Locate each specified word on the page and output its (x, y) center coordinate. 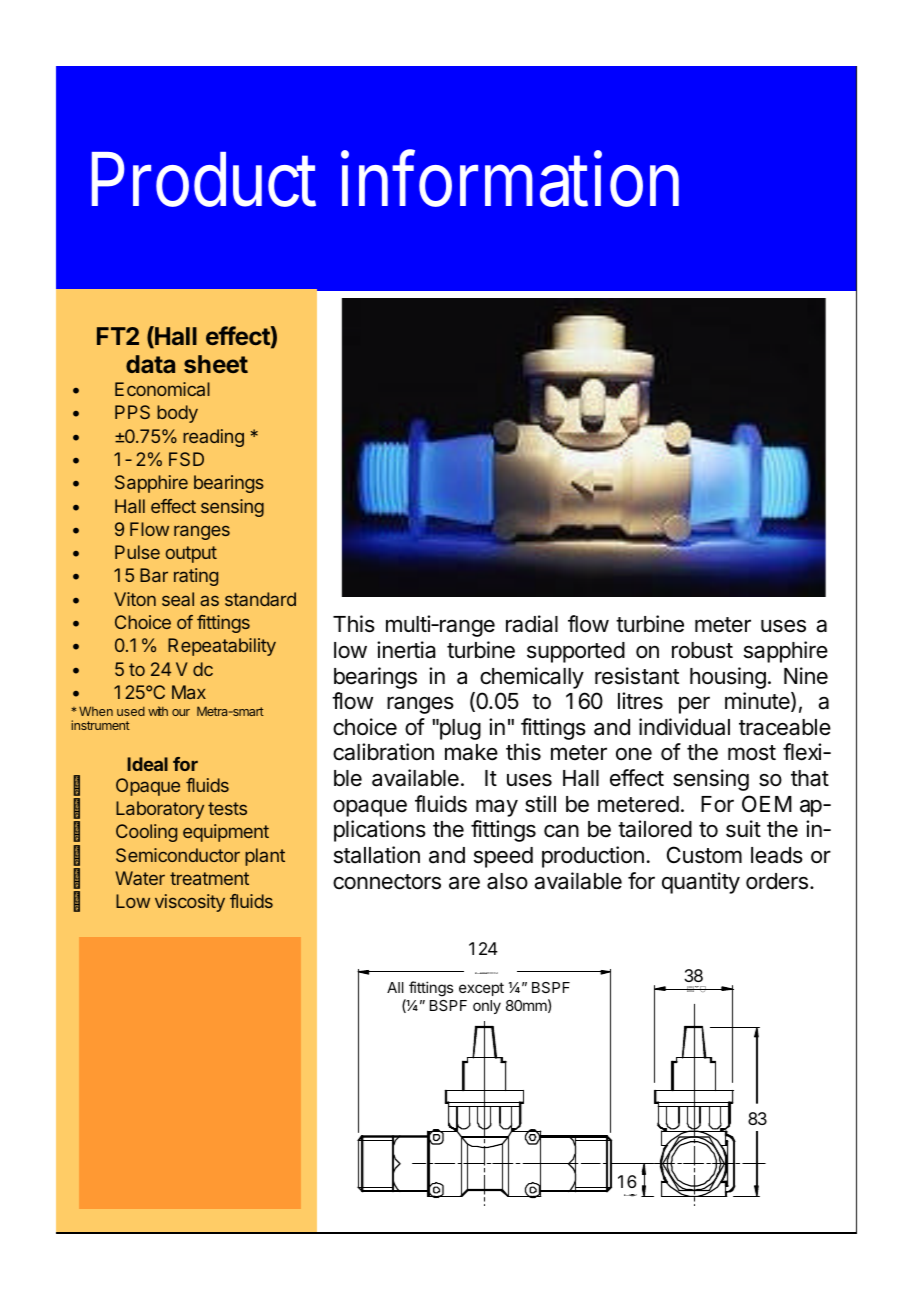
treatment (209, 878)
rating (196, 577)
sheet (216, 364)
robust (702, 650)
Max (189, 692)
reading (213, 438)
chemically (532, 678)
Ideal (147, 764)
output (191, 554)
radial (532, 624)
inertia (406, 650)
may (497, 808)
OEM (767, 803)
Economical (162, 389)
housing (728, 678)
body (177, 414)
